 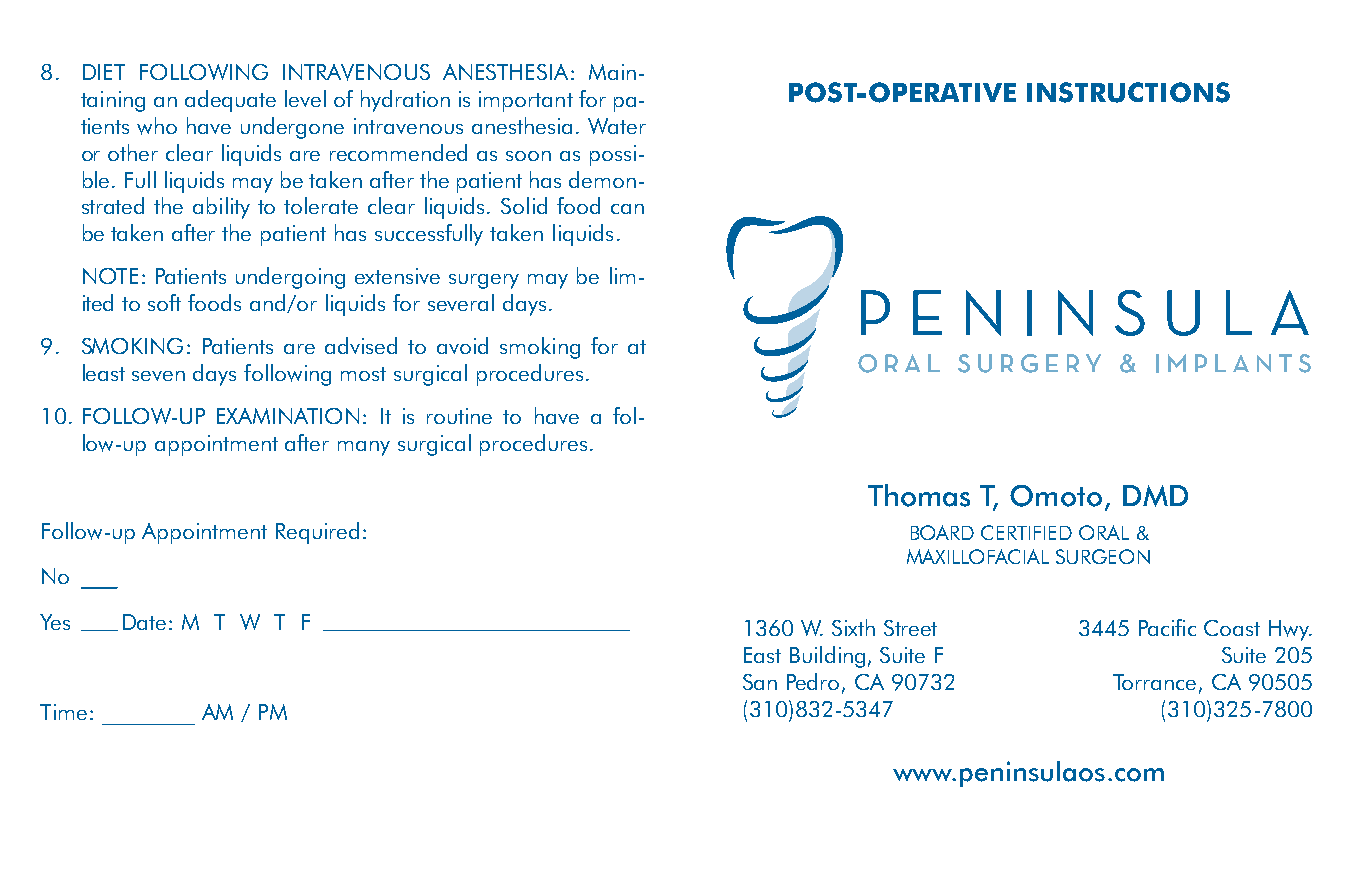 I want to click on DMD, so click(x=1155, y=496).
